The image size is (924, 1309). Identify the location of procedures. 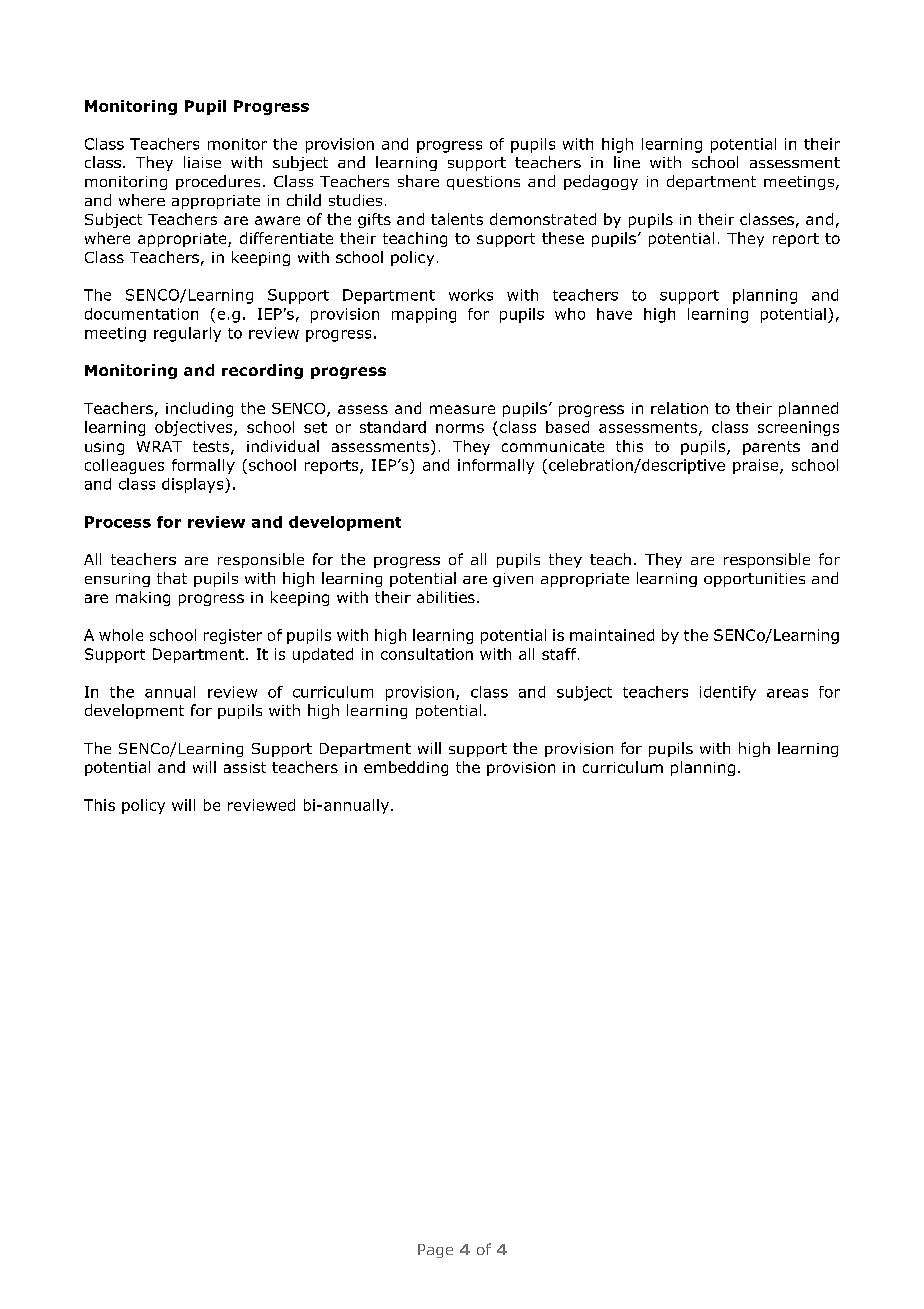
(218, 182).
